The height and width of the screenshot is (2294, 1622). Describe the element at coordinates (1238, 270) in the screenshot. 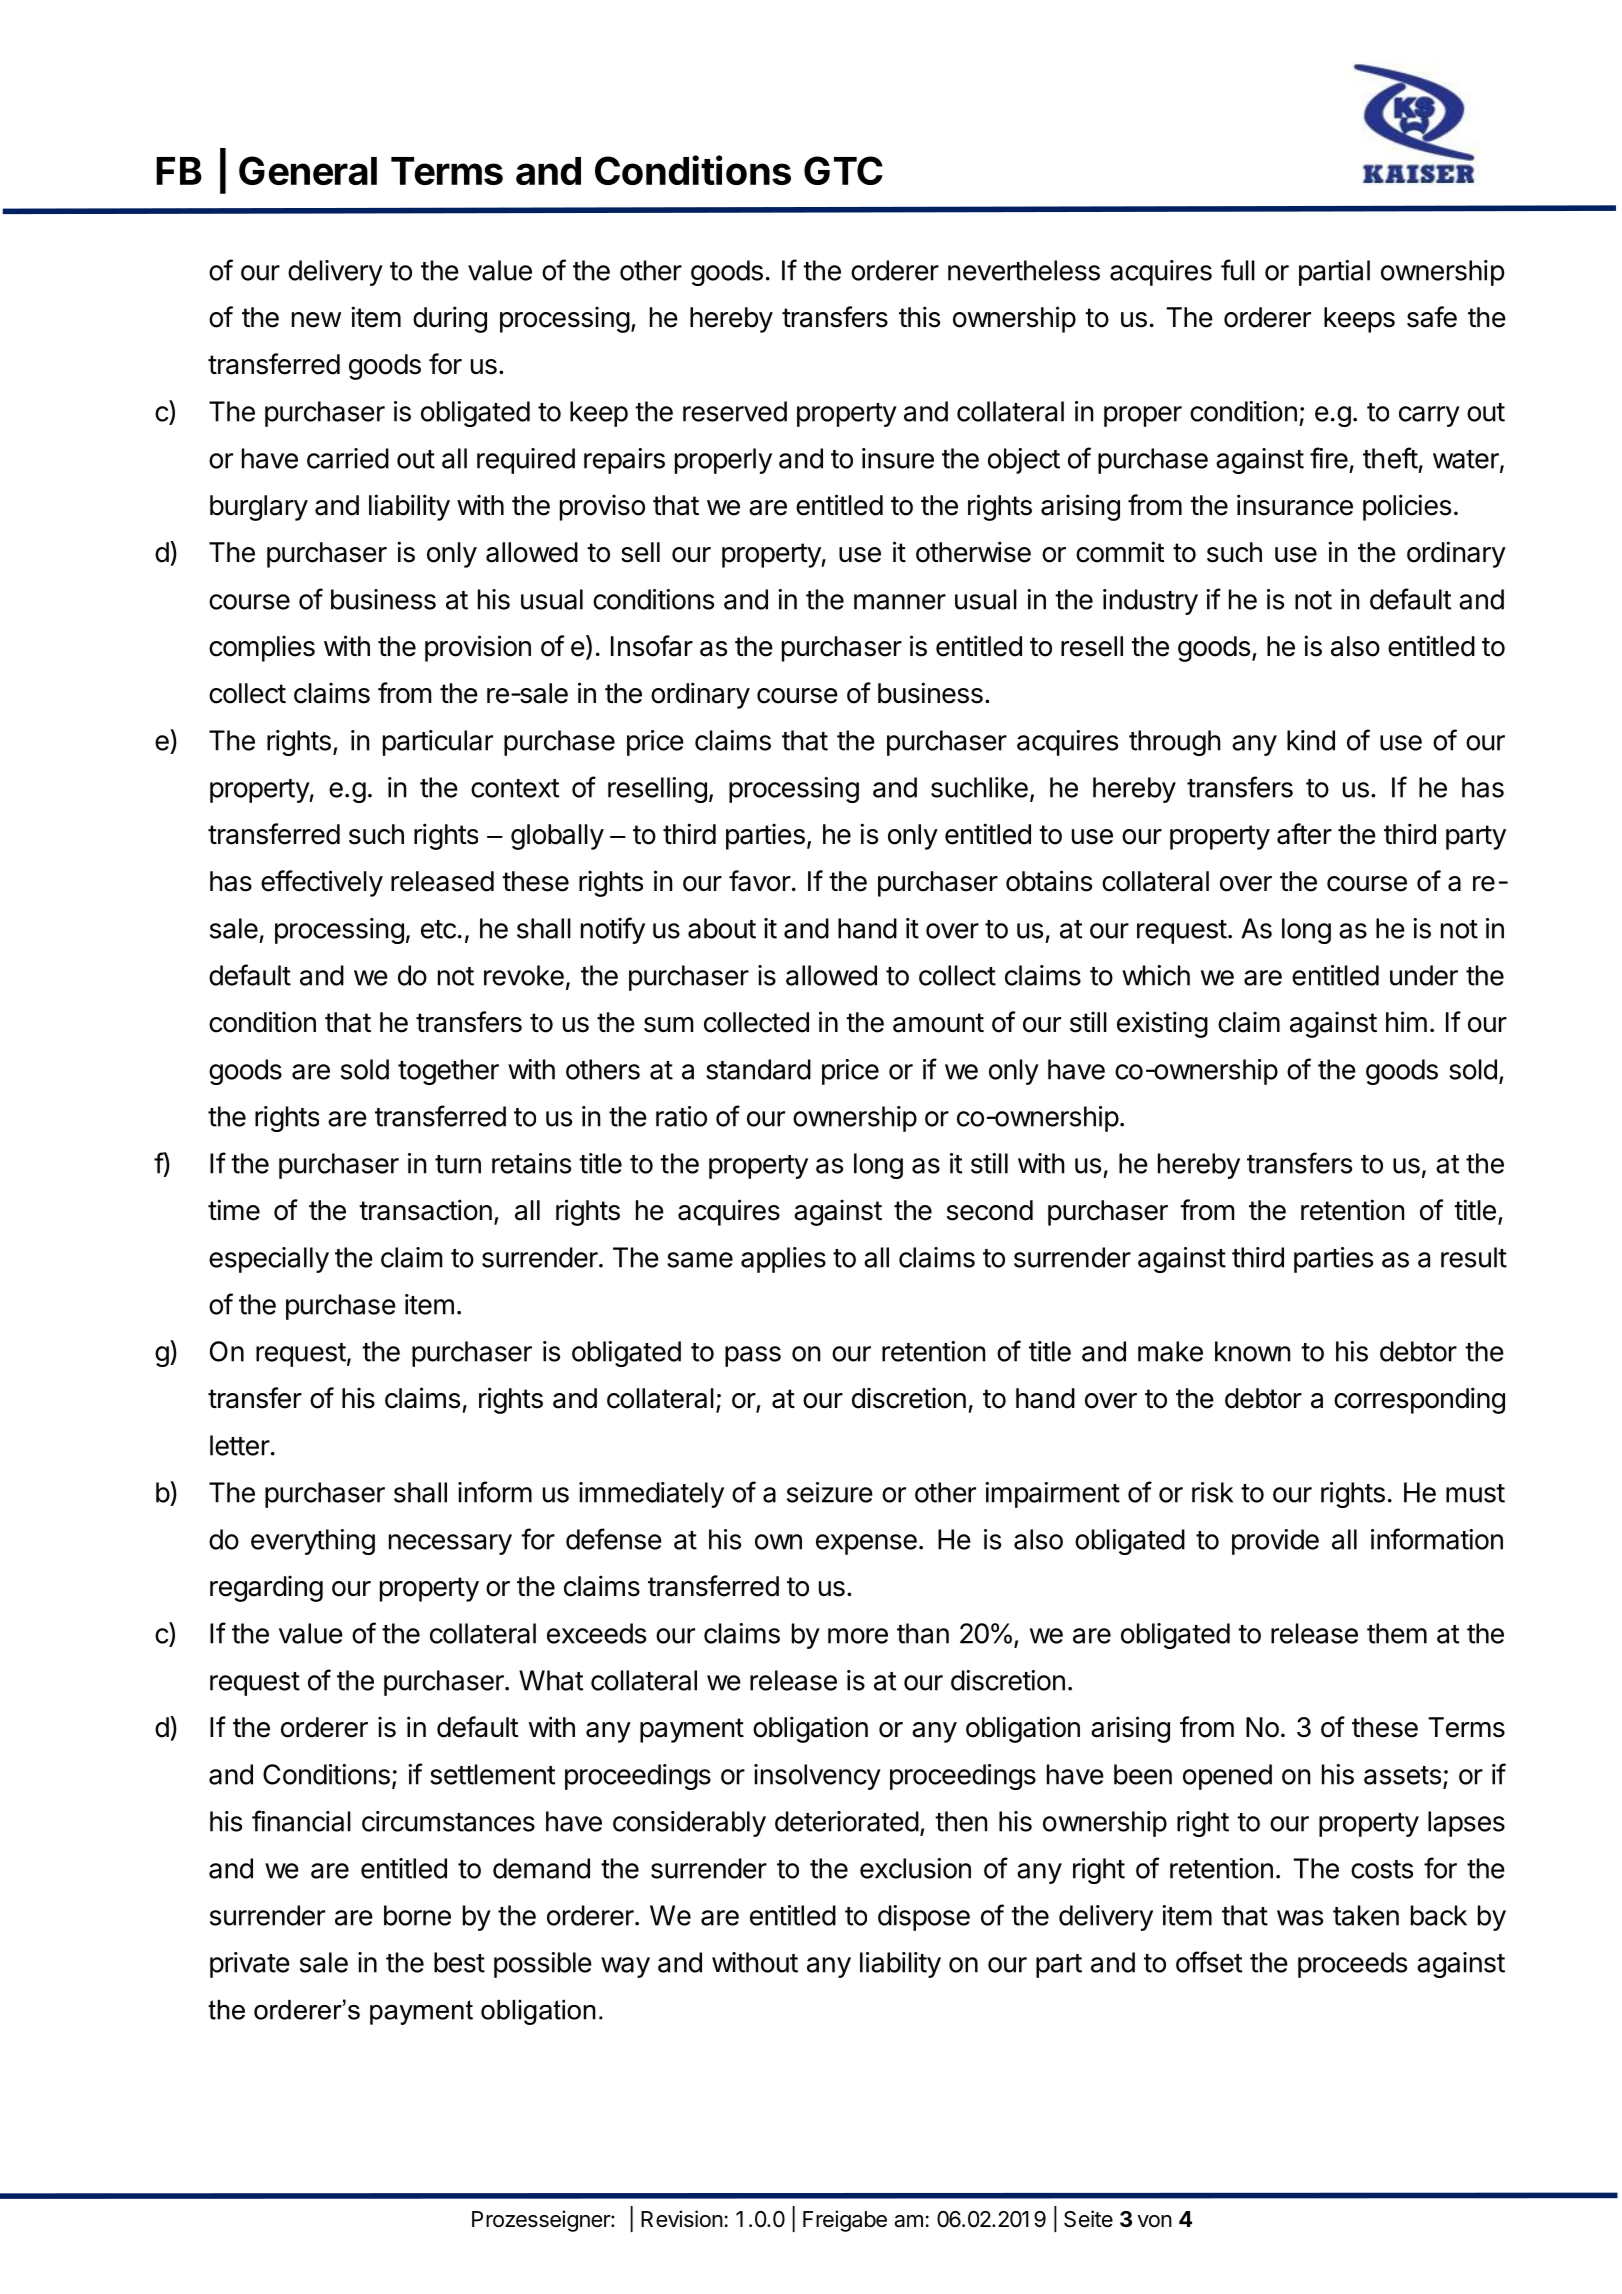

I see `full` at that location.
